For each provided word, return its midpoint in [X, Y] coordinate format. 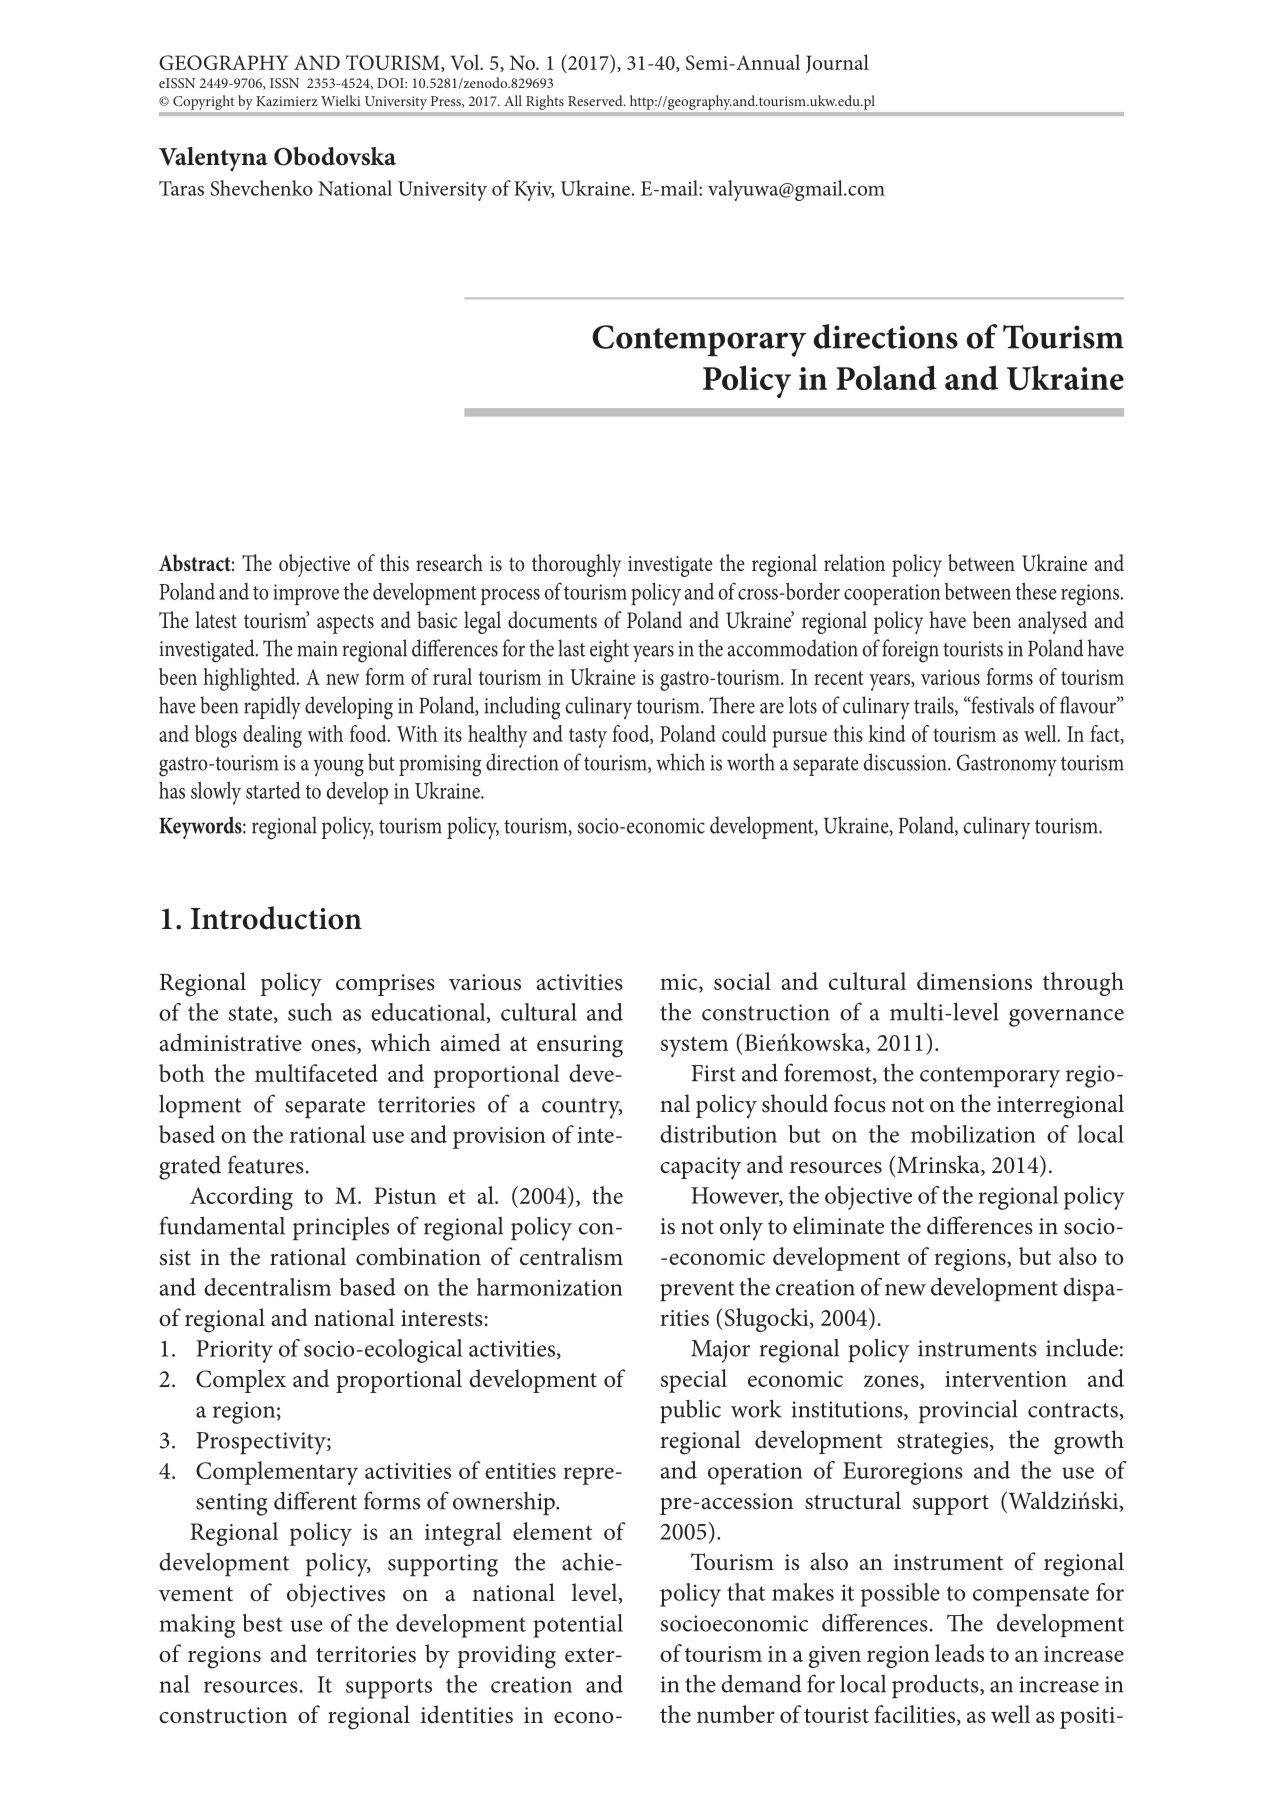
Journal [837, 63]
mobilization [973, 1134]
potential [578, 1626]
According [241, 1198]
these [1036, 591]
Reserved [596, 100]
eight [609, 651]
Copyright [203, 102]
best [263, 1623]
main [317, 649]
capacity [700, 1168]
